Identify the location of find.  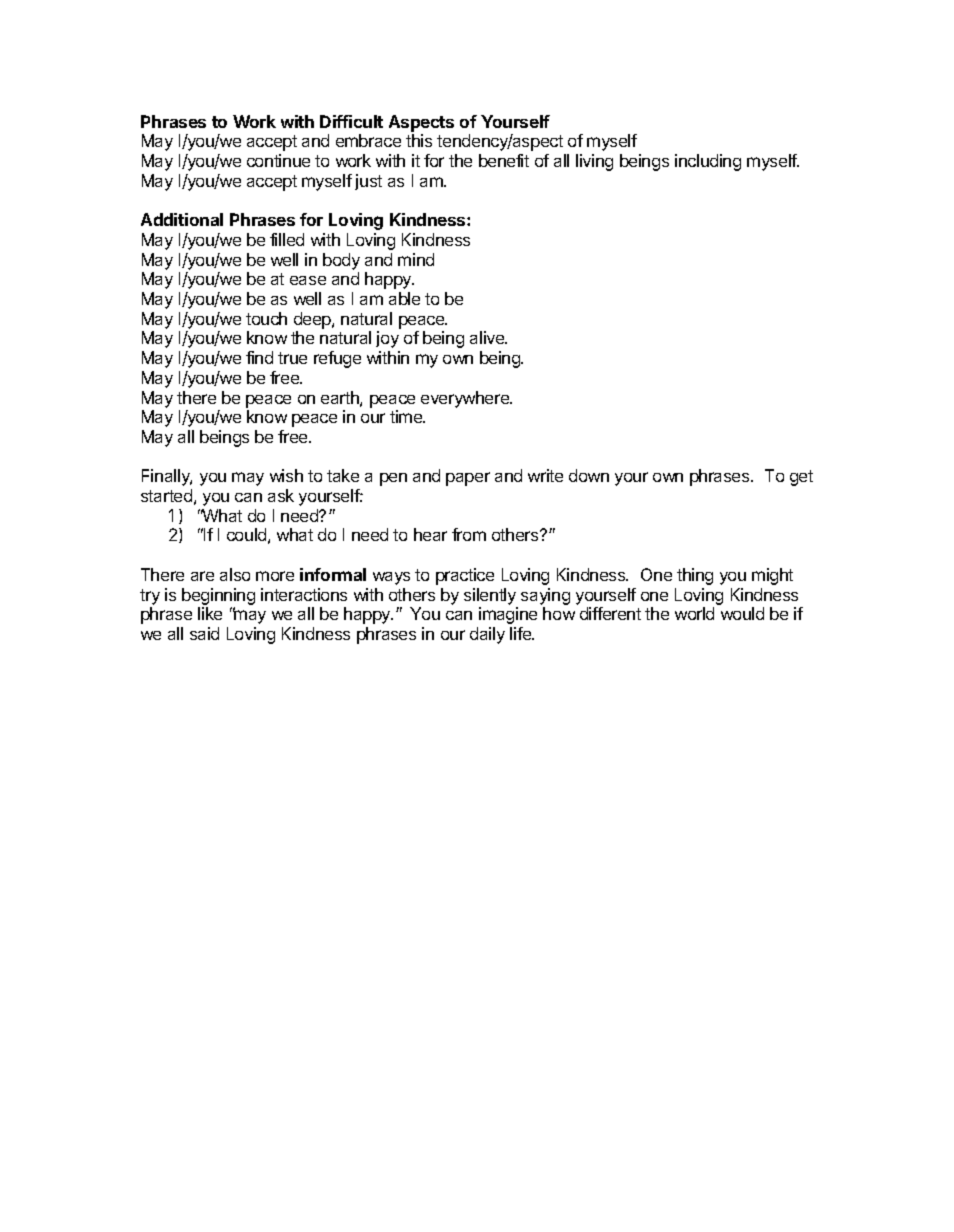
(259, 357).
